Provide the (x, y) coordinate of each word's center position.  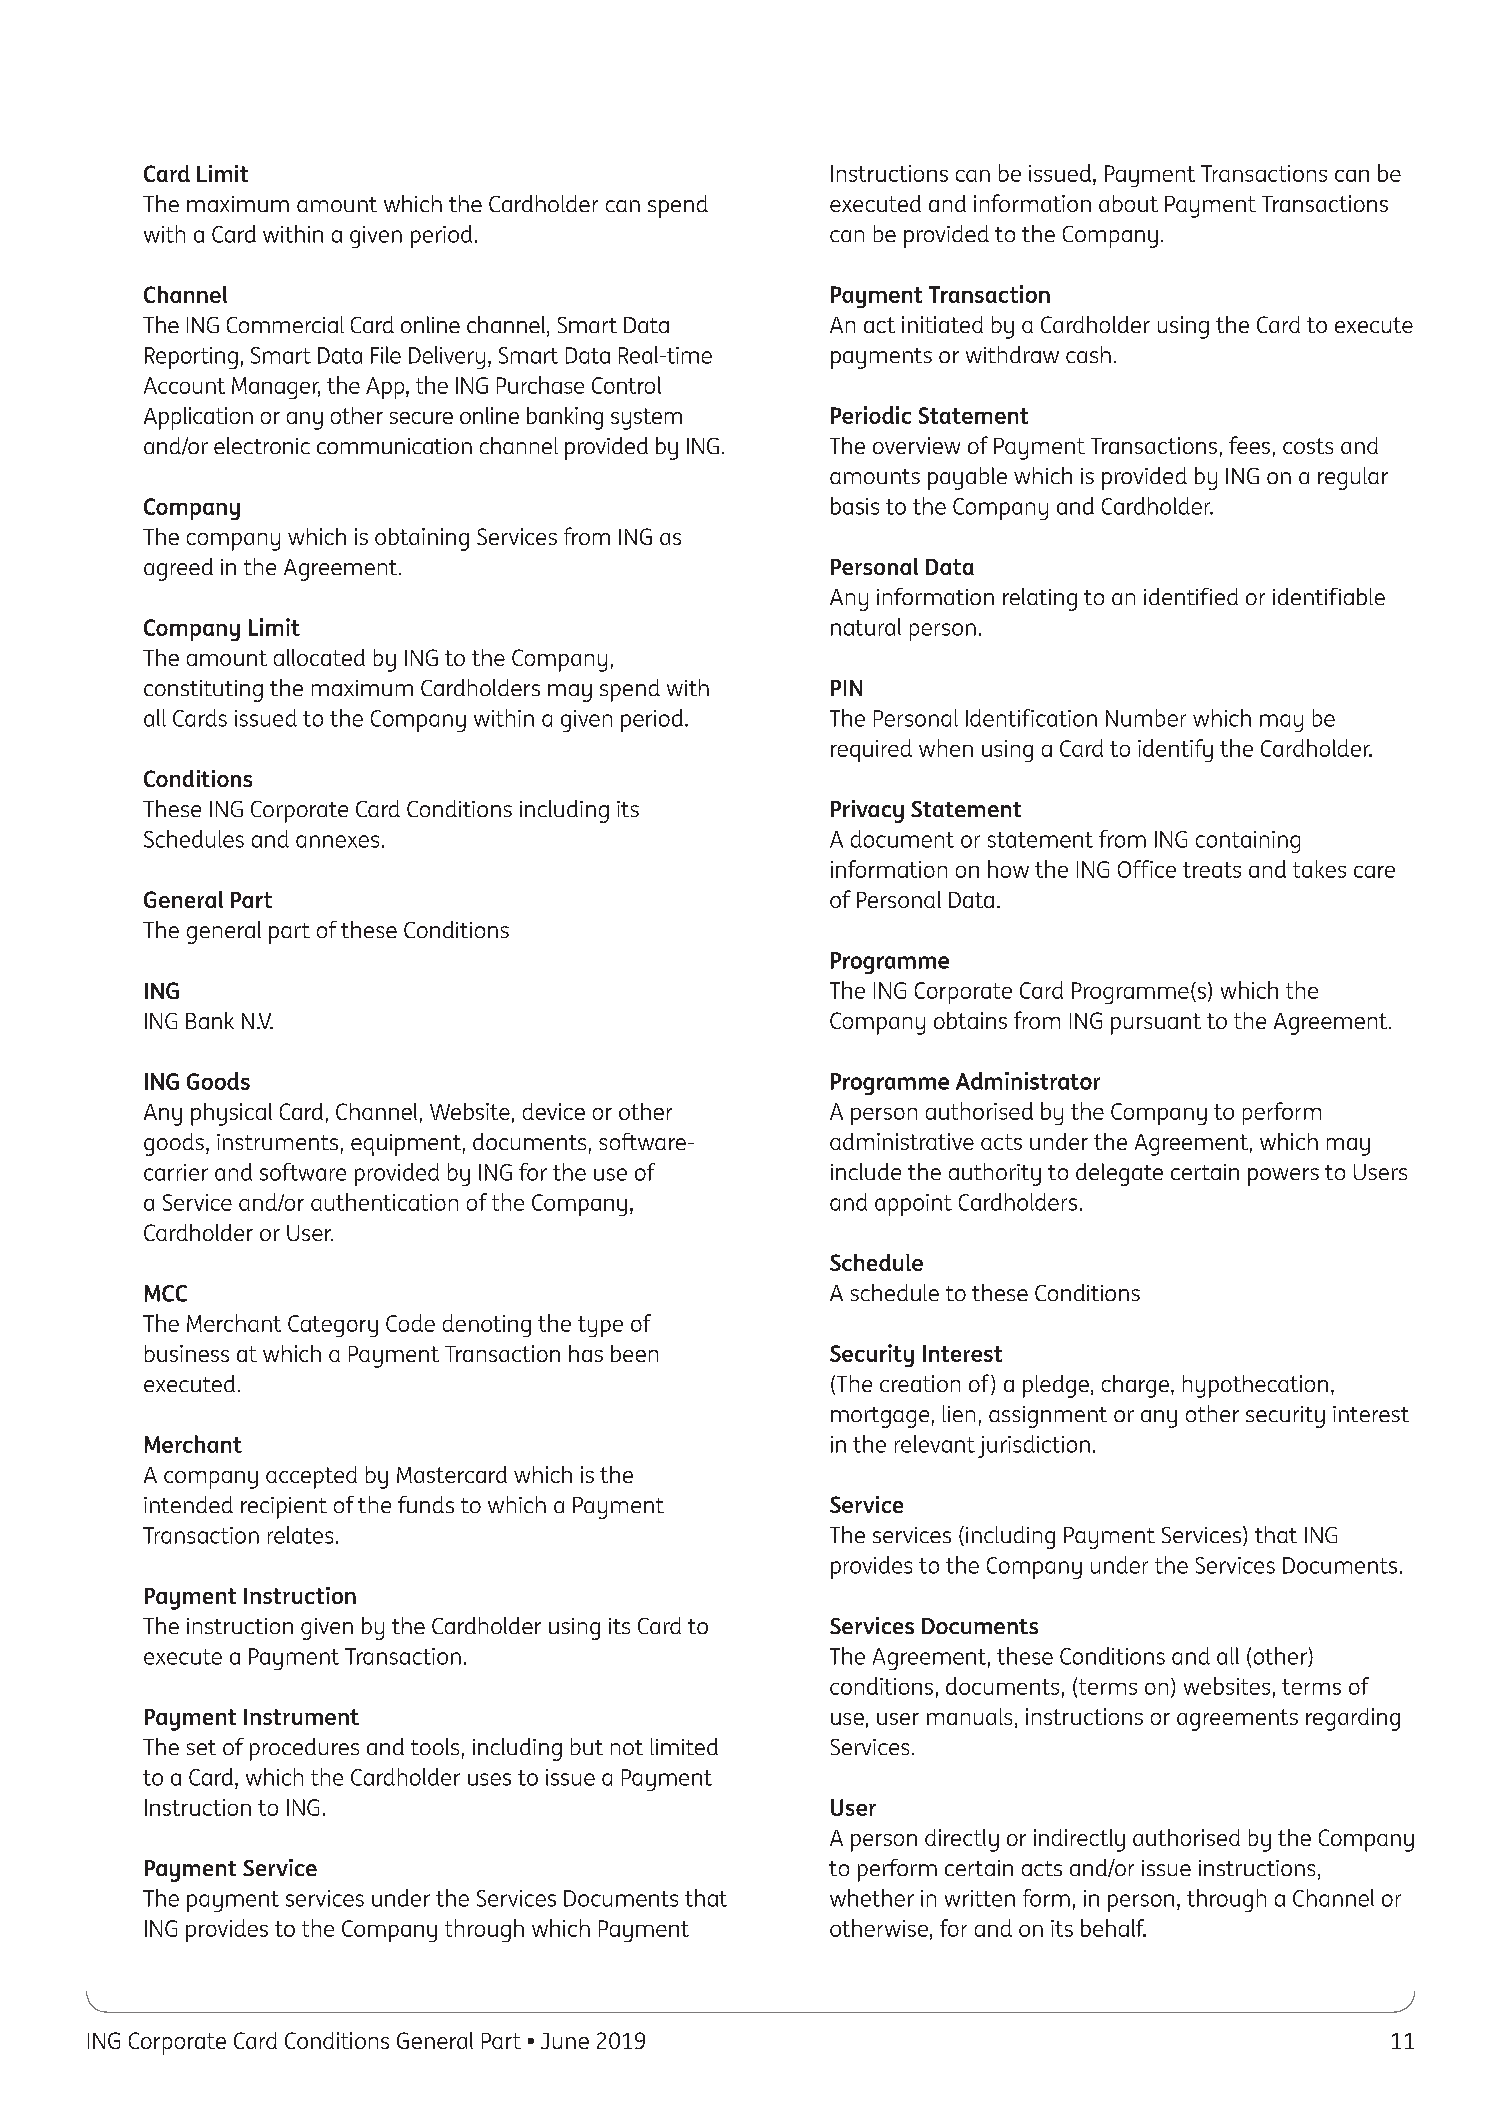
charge (1137, 1386)
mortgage (880, 1417)
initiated (942, 324)
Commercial (285, 324)
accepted (311, 1477)
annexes (337, 841)
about (1128, 203)
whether (872, 1898)
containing (1248, 842)
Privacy (867, 811)
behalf (1113, 1928)
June (565, 2041)
